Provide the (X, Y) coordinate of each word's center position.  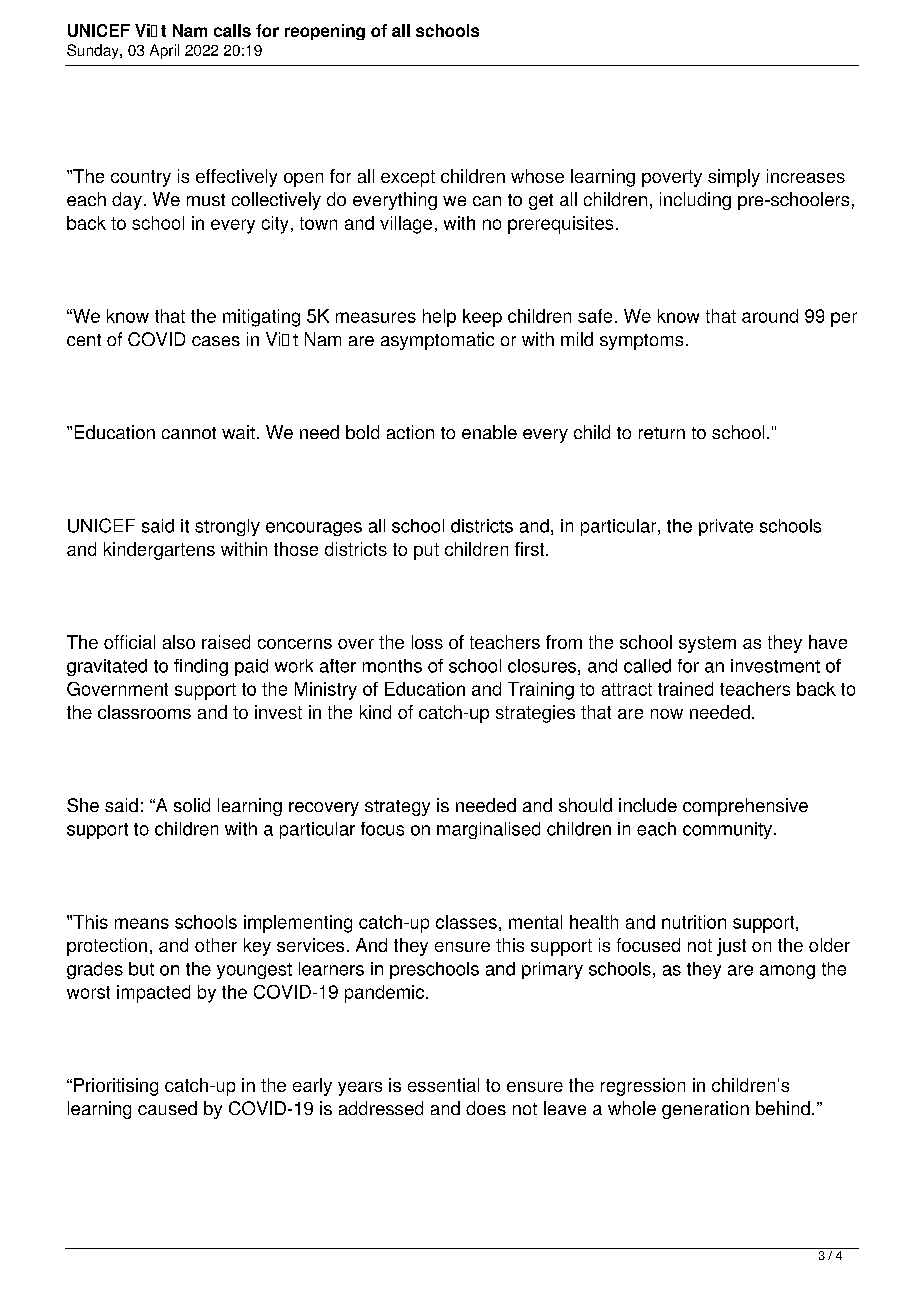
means (142, 923)
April (164, 51)
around (770, 316)
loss (427, 642)
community (727, 830)
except (408, 178)
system (707, 644)
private (726, 527)
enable (489, 432)
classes (466, 922)
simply (734, 178)
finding (201, 667)
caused (167, 1108)
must (206, 200)
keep (482, 318)
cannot (189, 433)
